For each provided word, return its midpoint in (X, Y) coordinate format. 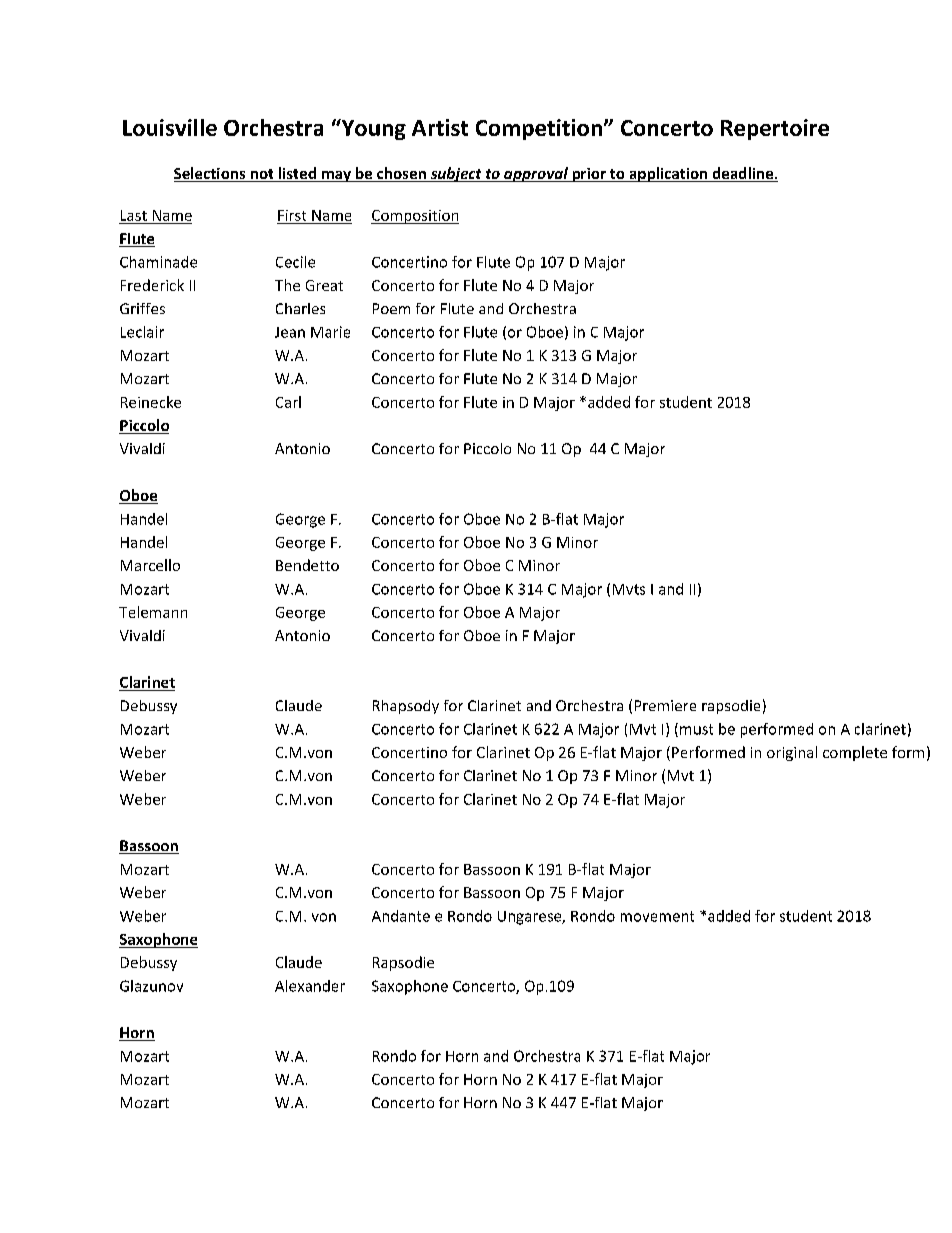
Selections (211, 174)
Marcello (150, 565)
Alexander (310, 986)
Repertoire (775, 129)
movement (657, 916)
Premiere (665, 705)
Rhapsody (406, 707)
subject (456, 174)
